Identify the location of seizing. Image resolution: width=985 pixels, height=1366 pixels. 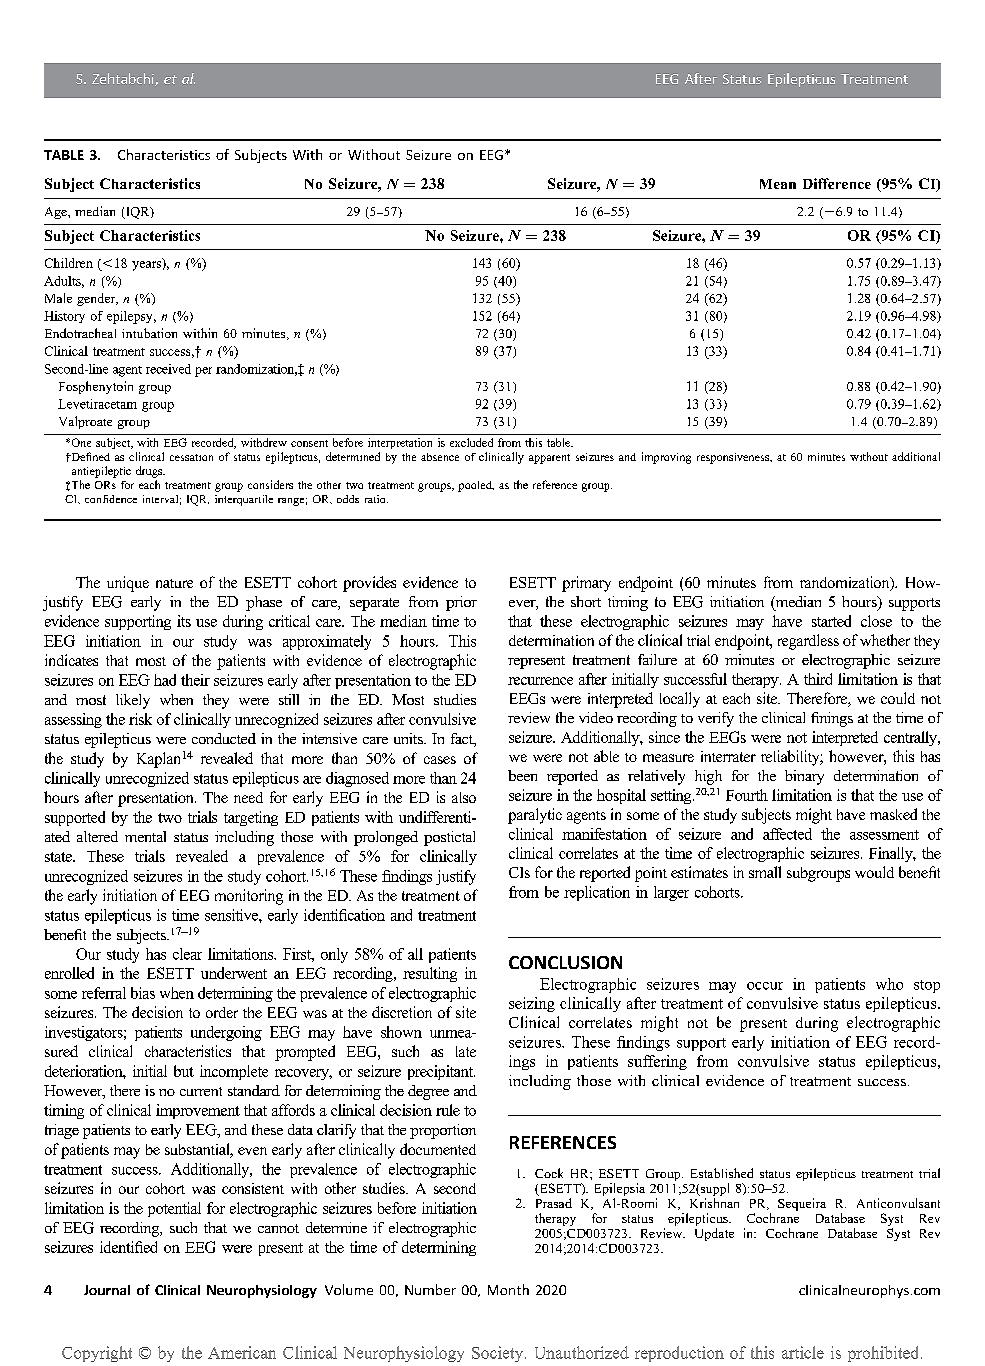
(532, 1004).
